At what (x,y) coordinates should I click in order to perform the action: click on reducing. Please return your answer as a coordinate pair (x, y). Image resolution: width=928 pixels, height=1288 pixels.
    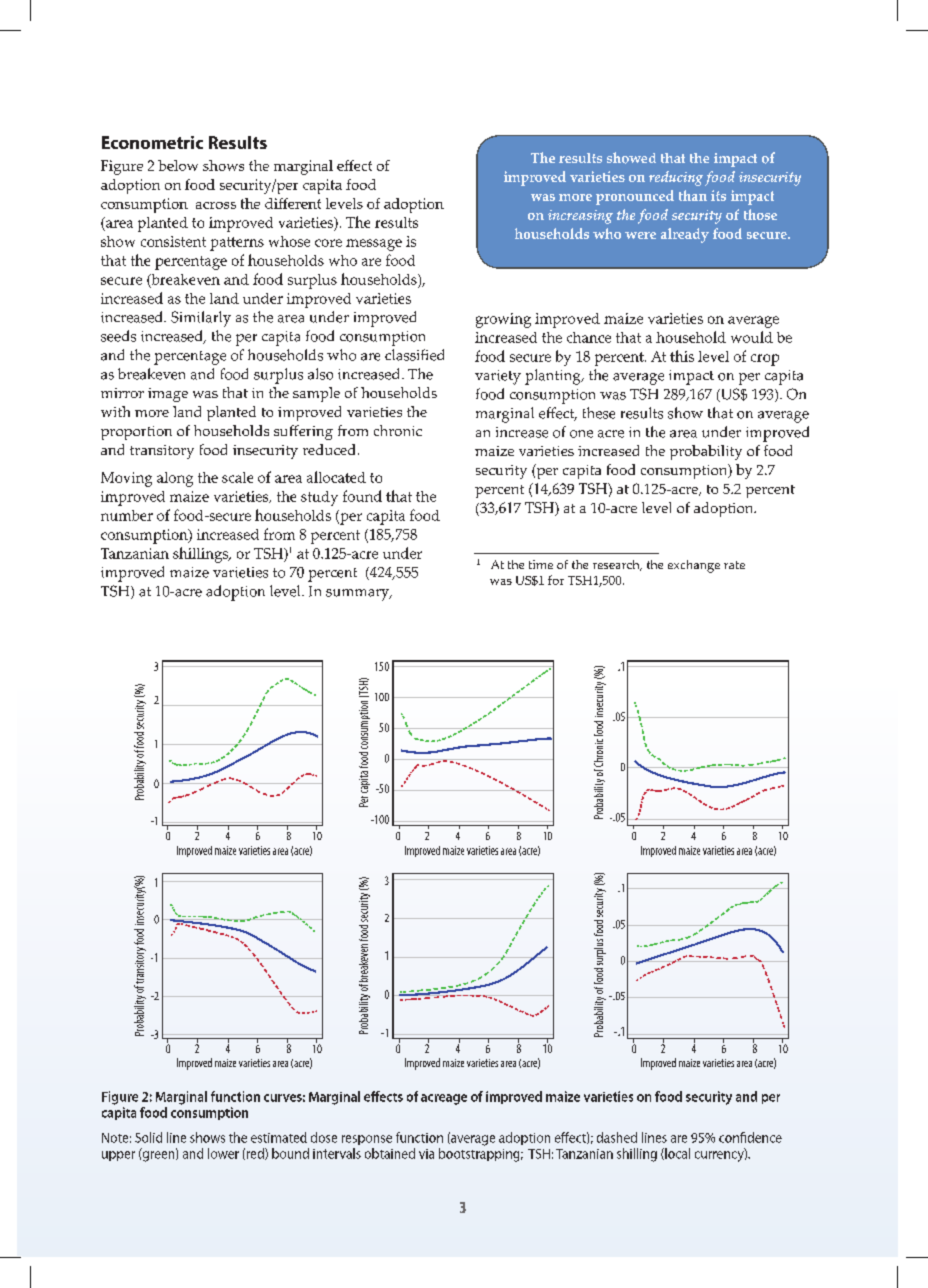
    Looking at the image, I should click on (676, 178).
